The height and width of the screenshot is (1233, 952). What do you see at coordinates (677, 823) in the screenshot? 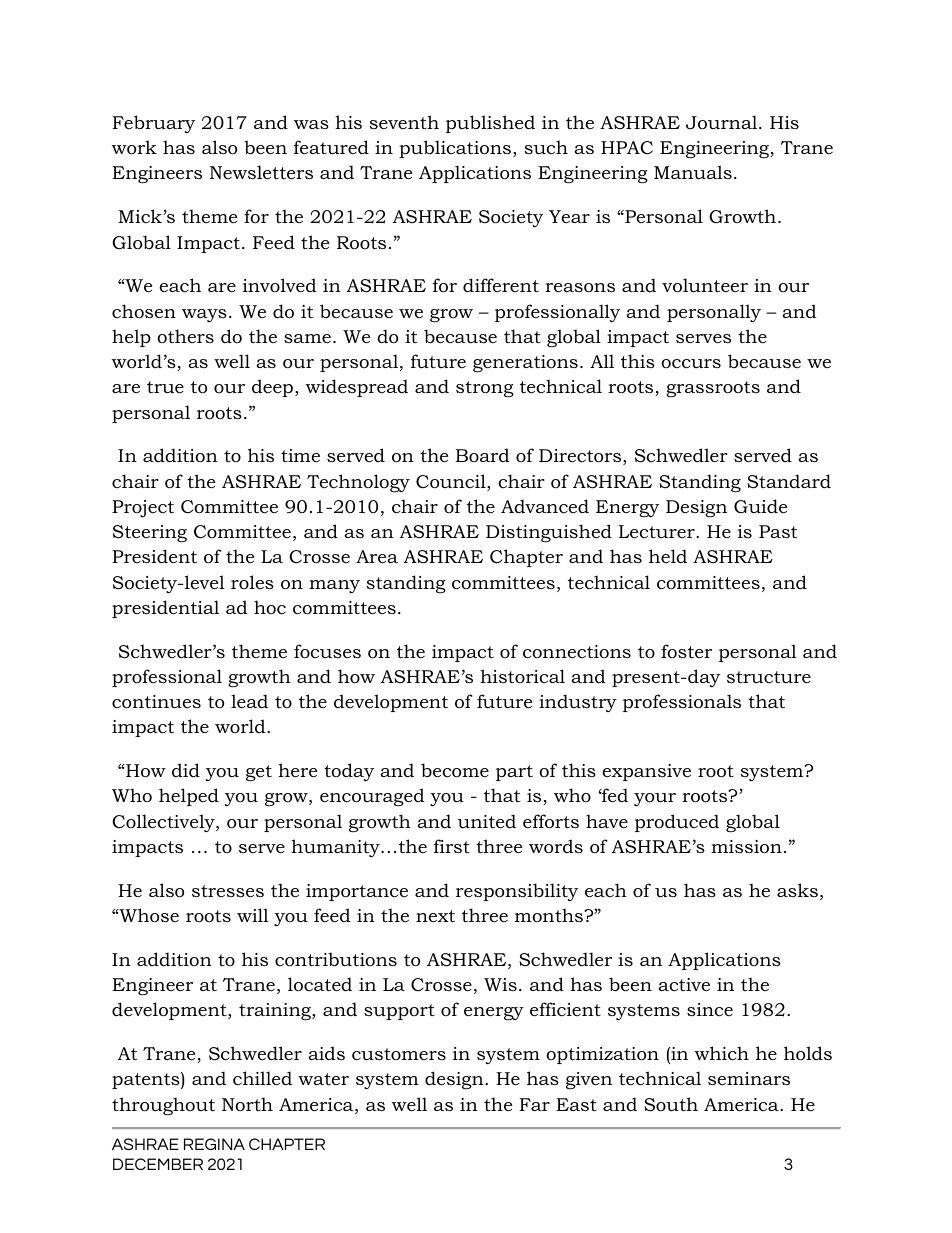
I see `produced` at bounding box center [677, 823].
